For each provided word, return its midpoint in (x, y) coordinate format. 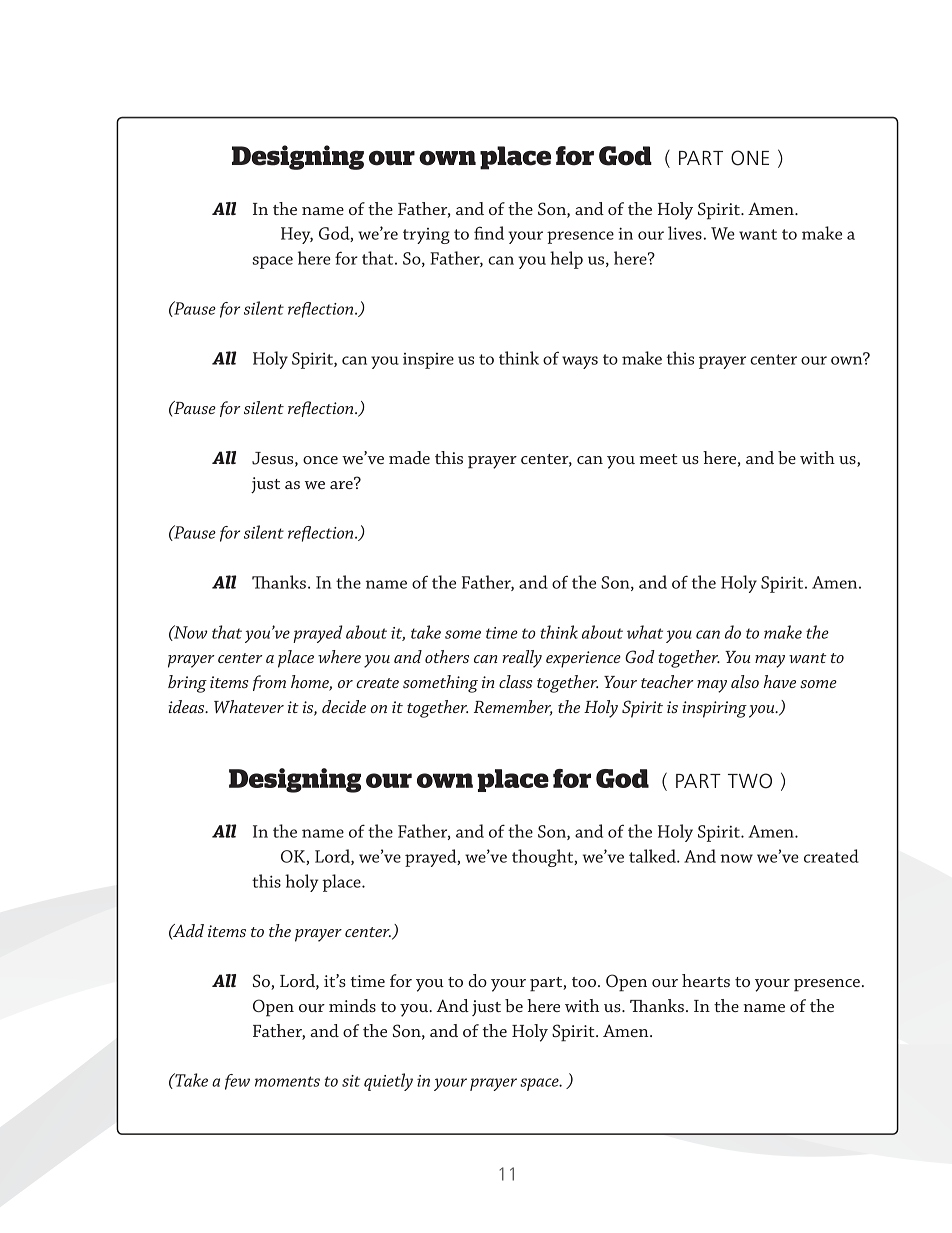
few (237, 1082)
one (750, 158)
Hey (297, 235)
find (489, 233)
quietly (388, 1082)
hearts (706, 980)
